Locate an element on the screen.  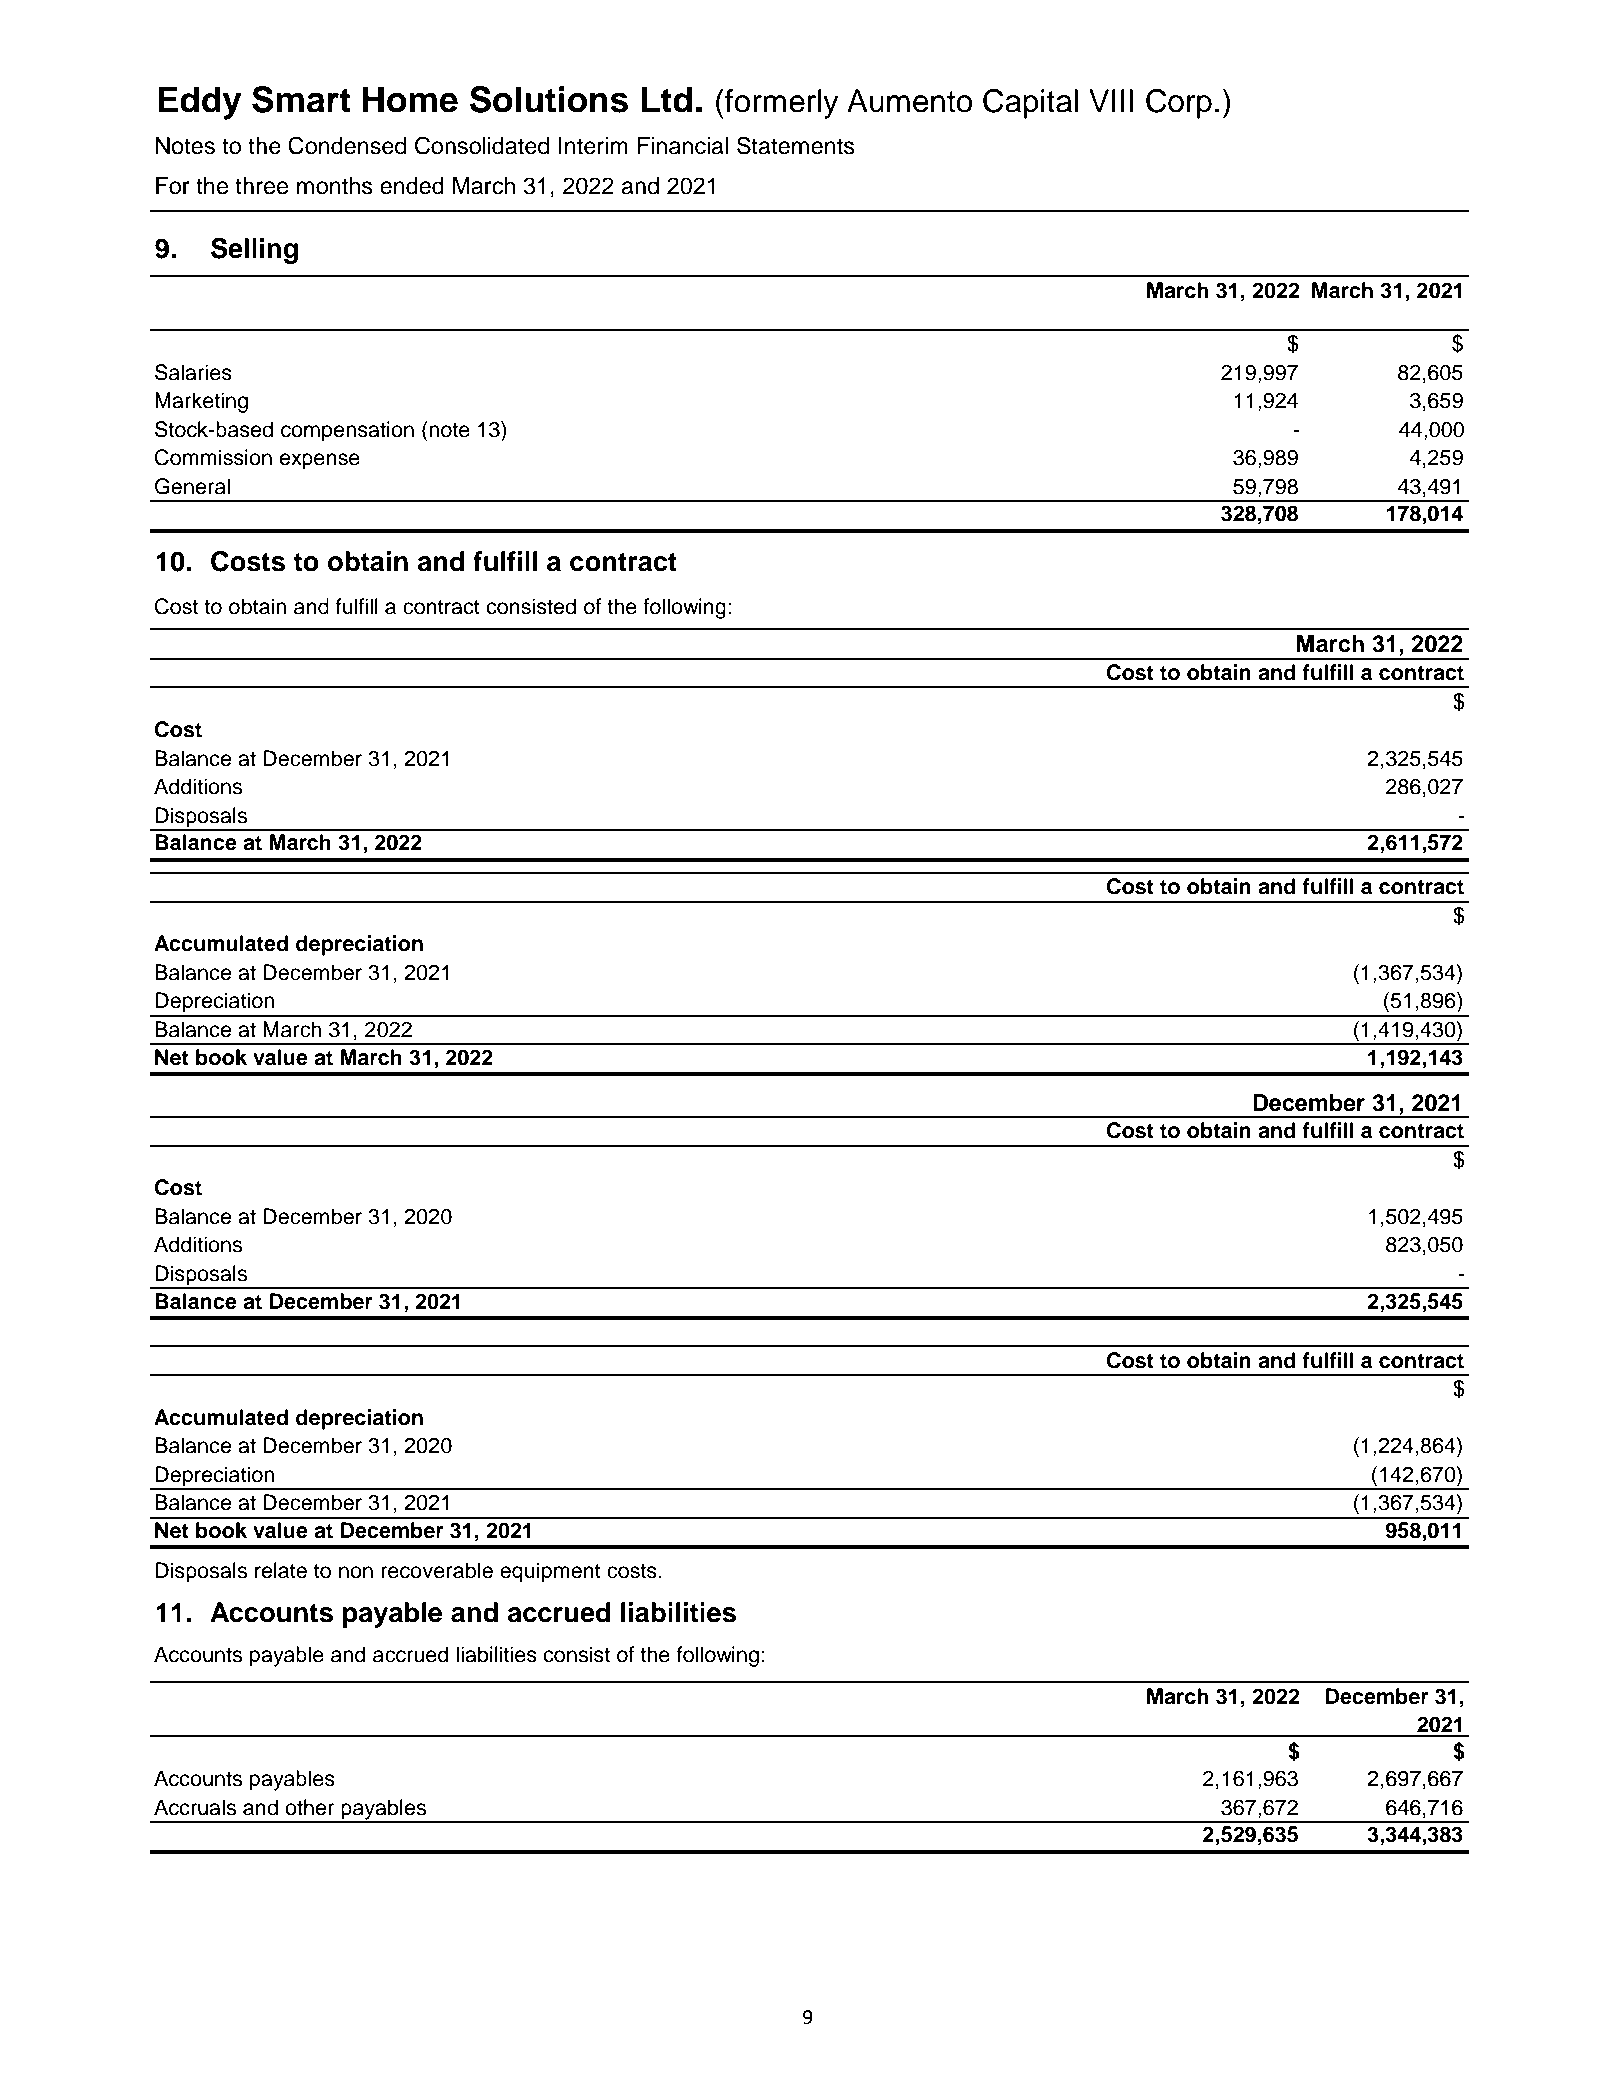
other is located at coordinates (309, 1807).
